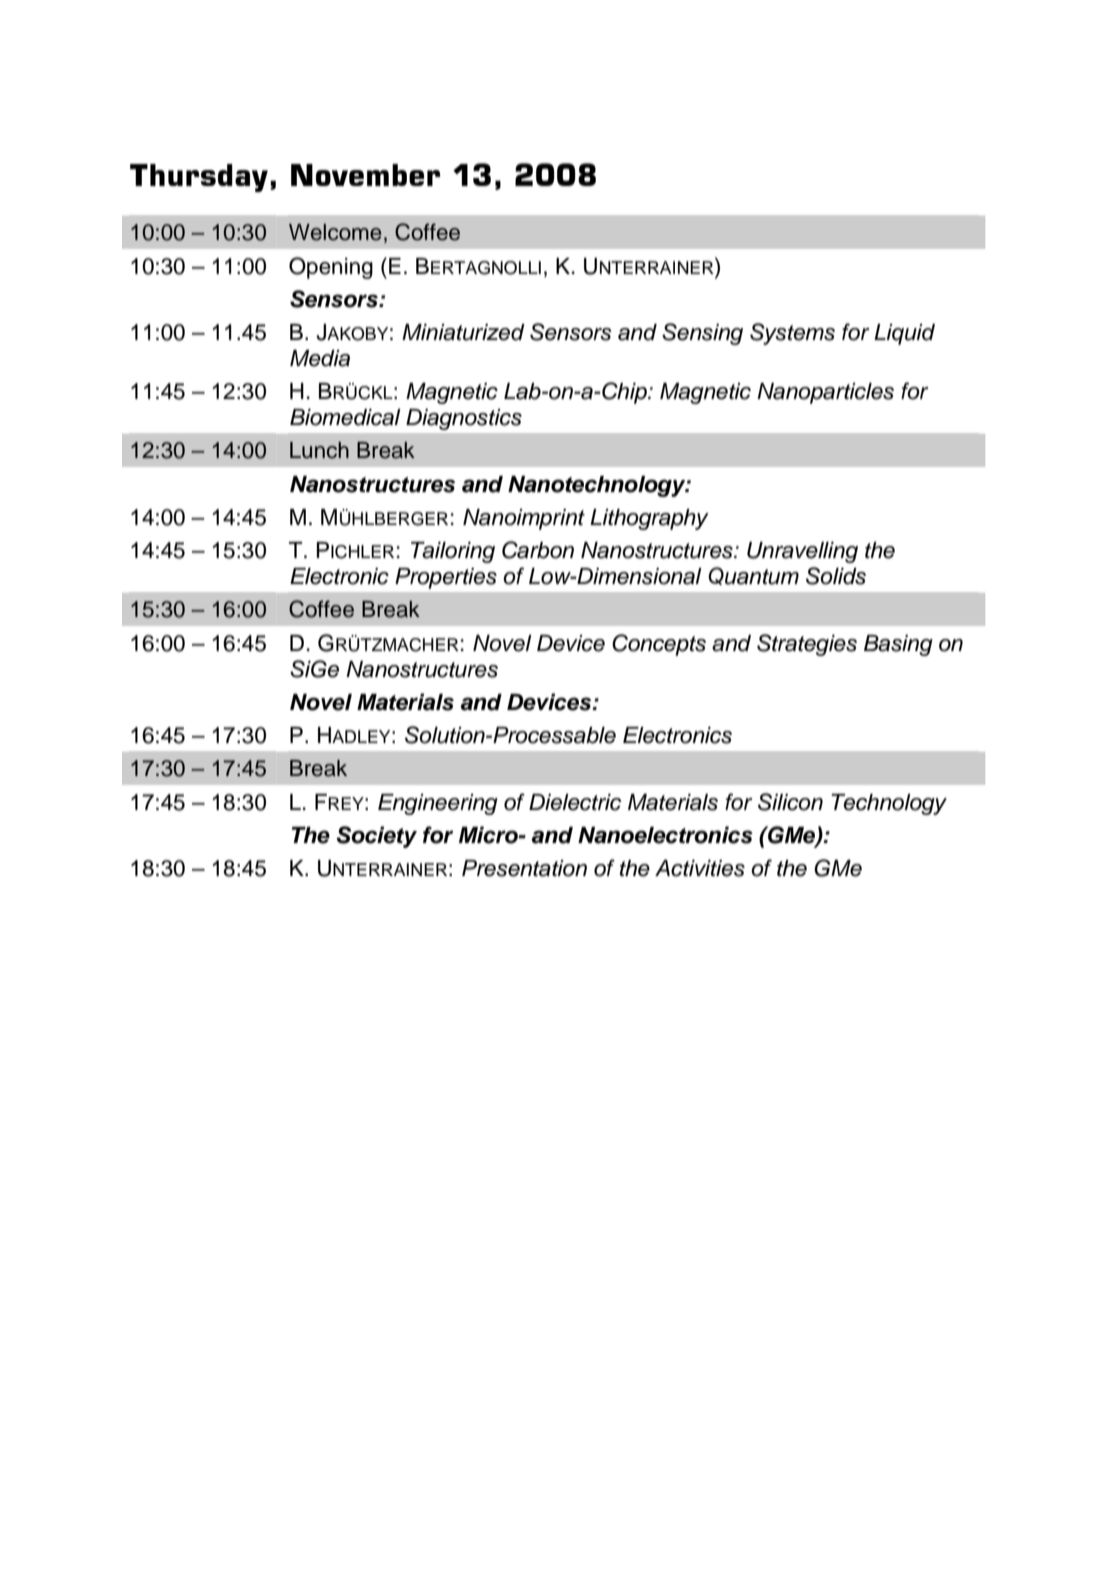  Describe the element at coordinates (463, 332) in the page. I see `Miniaturized` at that location.
